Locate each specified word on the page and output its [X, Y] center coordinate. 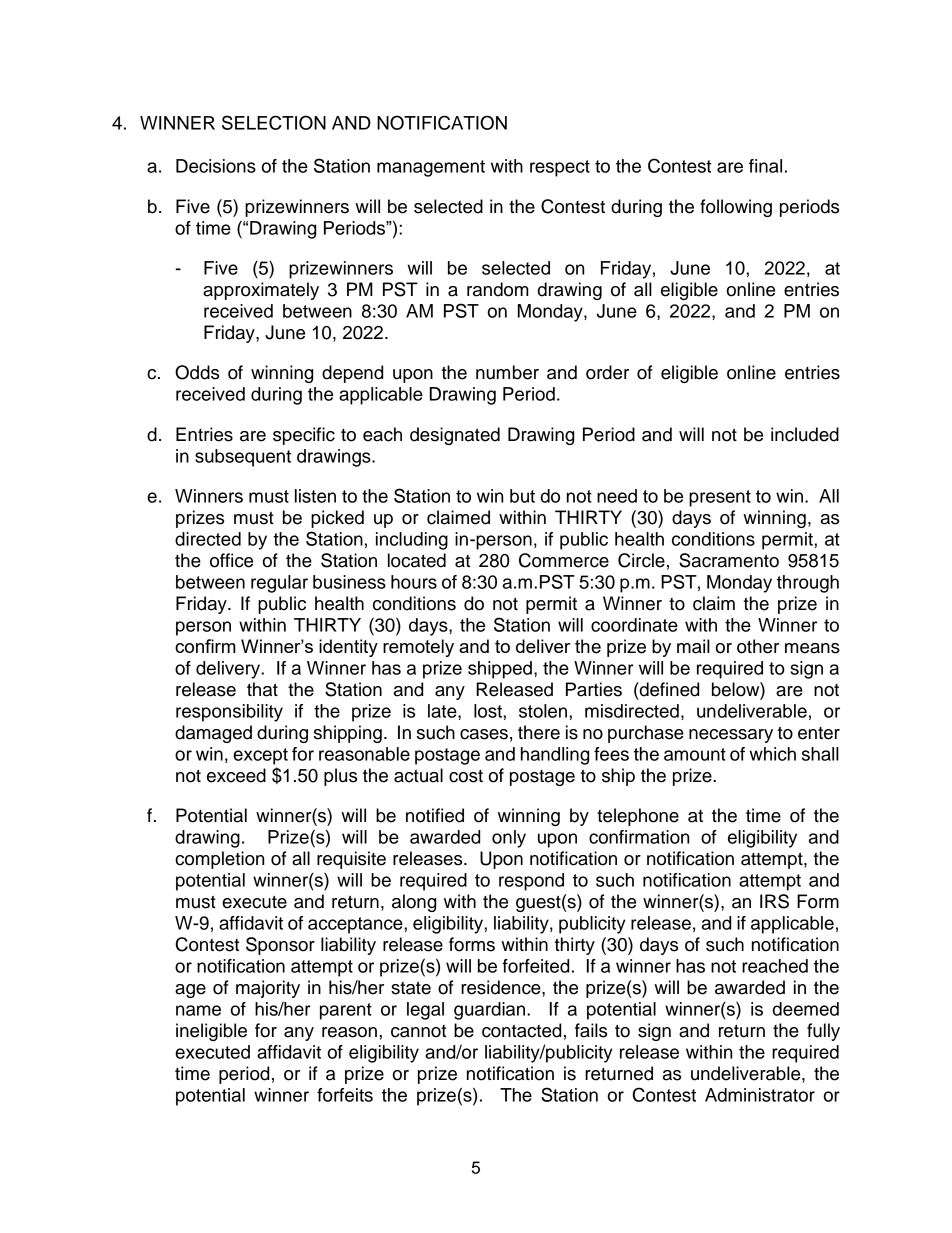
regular [279, 584]
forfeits [345, 1095]
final [765, 166]
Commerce [564, 560]
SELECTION [274, 122]
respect [560, 168]
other [758, 646]
